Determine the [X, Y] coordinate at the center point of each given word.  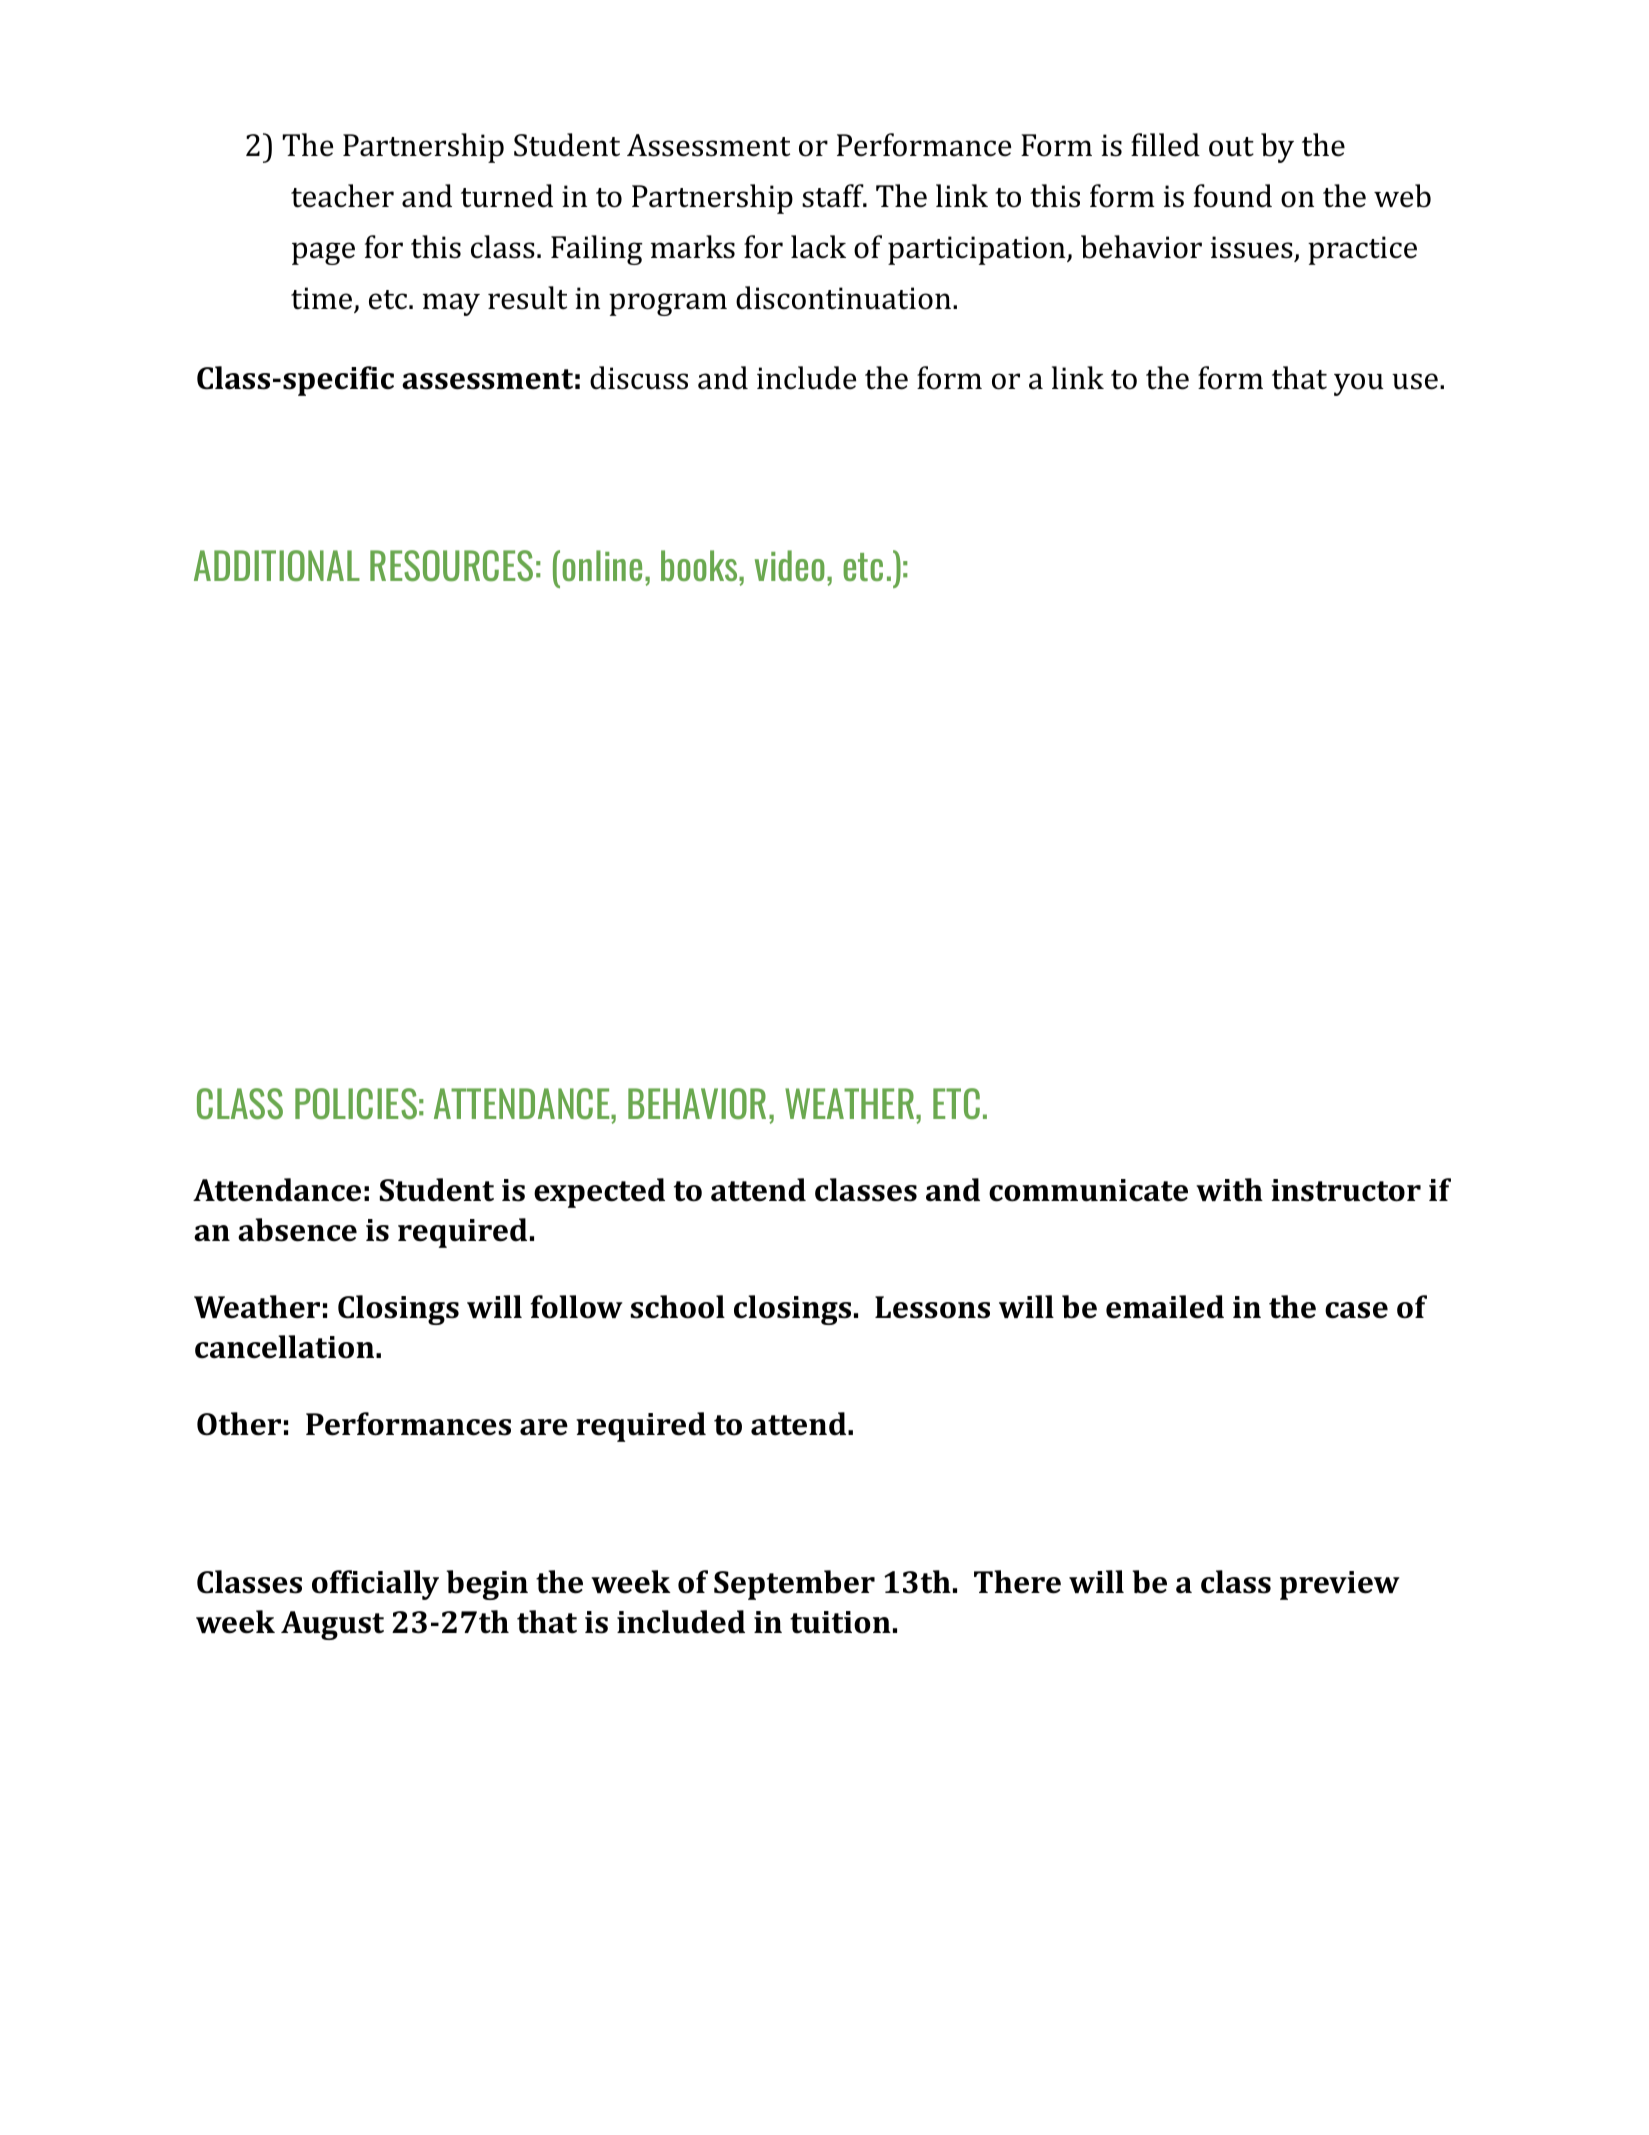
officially [375, 1585]
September [794, 1585]
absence [297, 1230]
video [790, 565]
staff [834, 196]
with [1229, 1190]
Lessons [932, 1307]
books [700, 565]
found [1233, 196]
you [1359, 384]
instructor [1346, 1190]
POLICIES [356, 1103]
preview [1340, 1585]
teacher [342, 196]
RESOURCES [451, 565]
